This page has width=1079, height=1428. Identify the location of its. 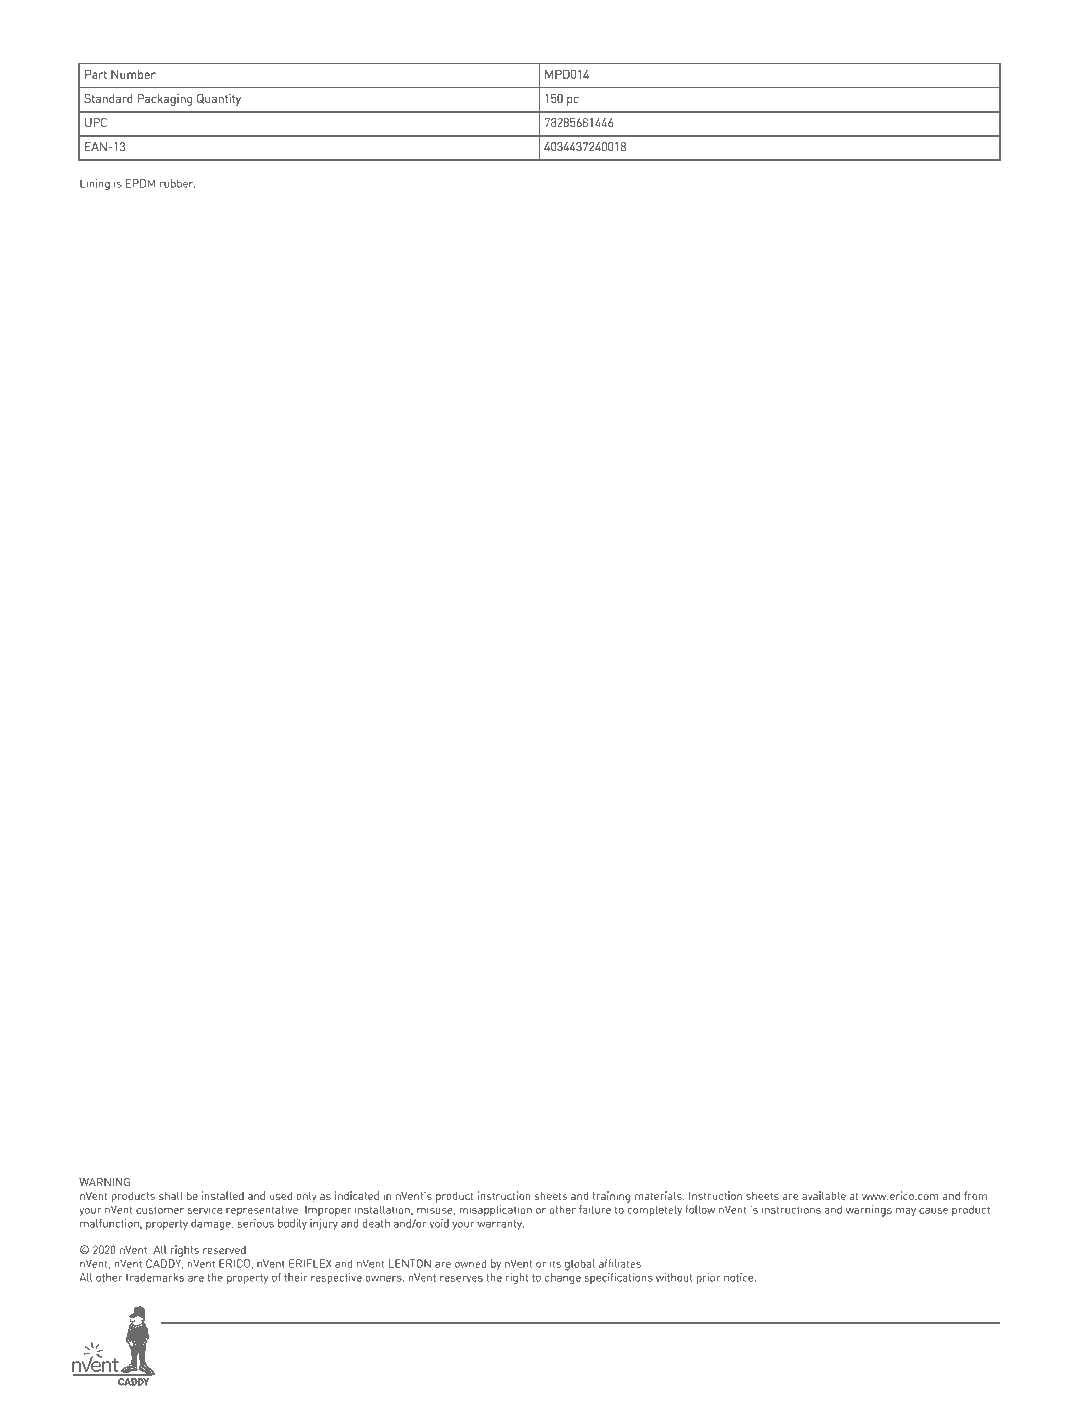
(555, 1263).
